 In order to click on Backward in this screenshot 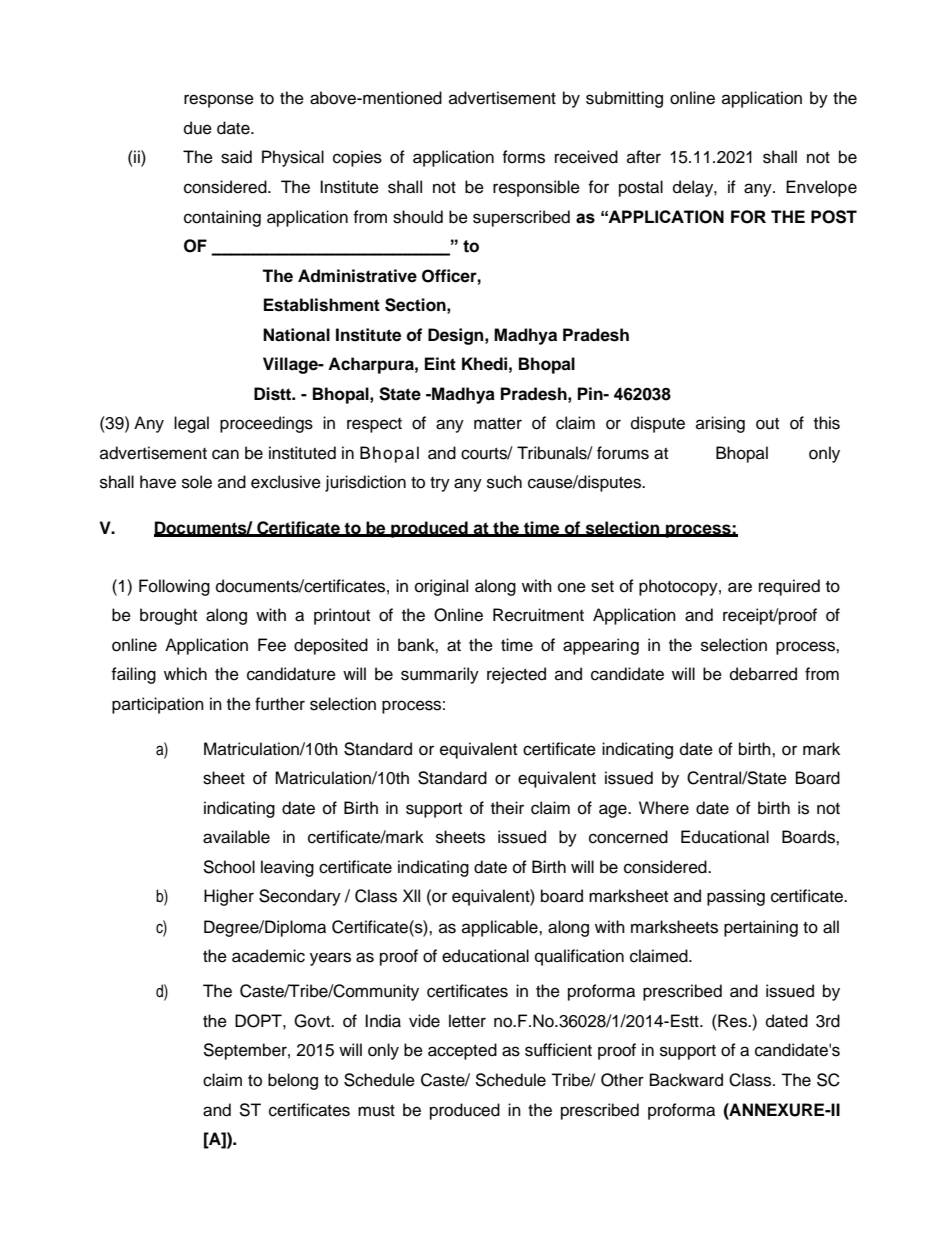, I will do `click(686, 1080)`.
